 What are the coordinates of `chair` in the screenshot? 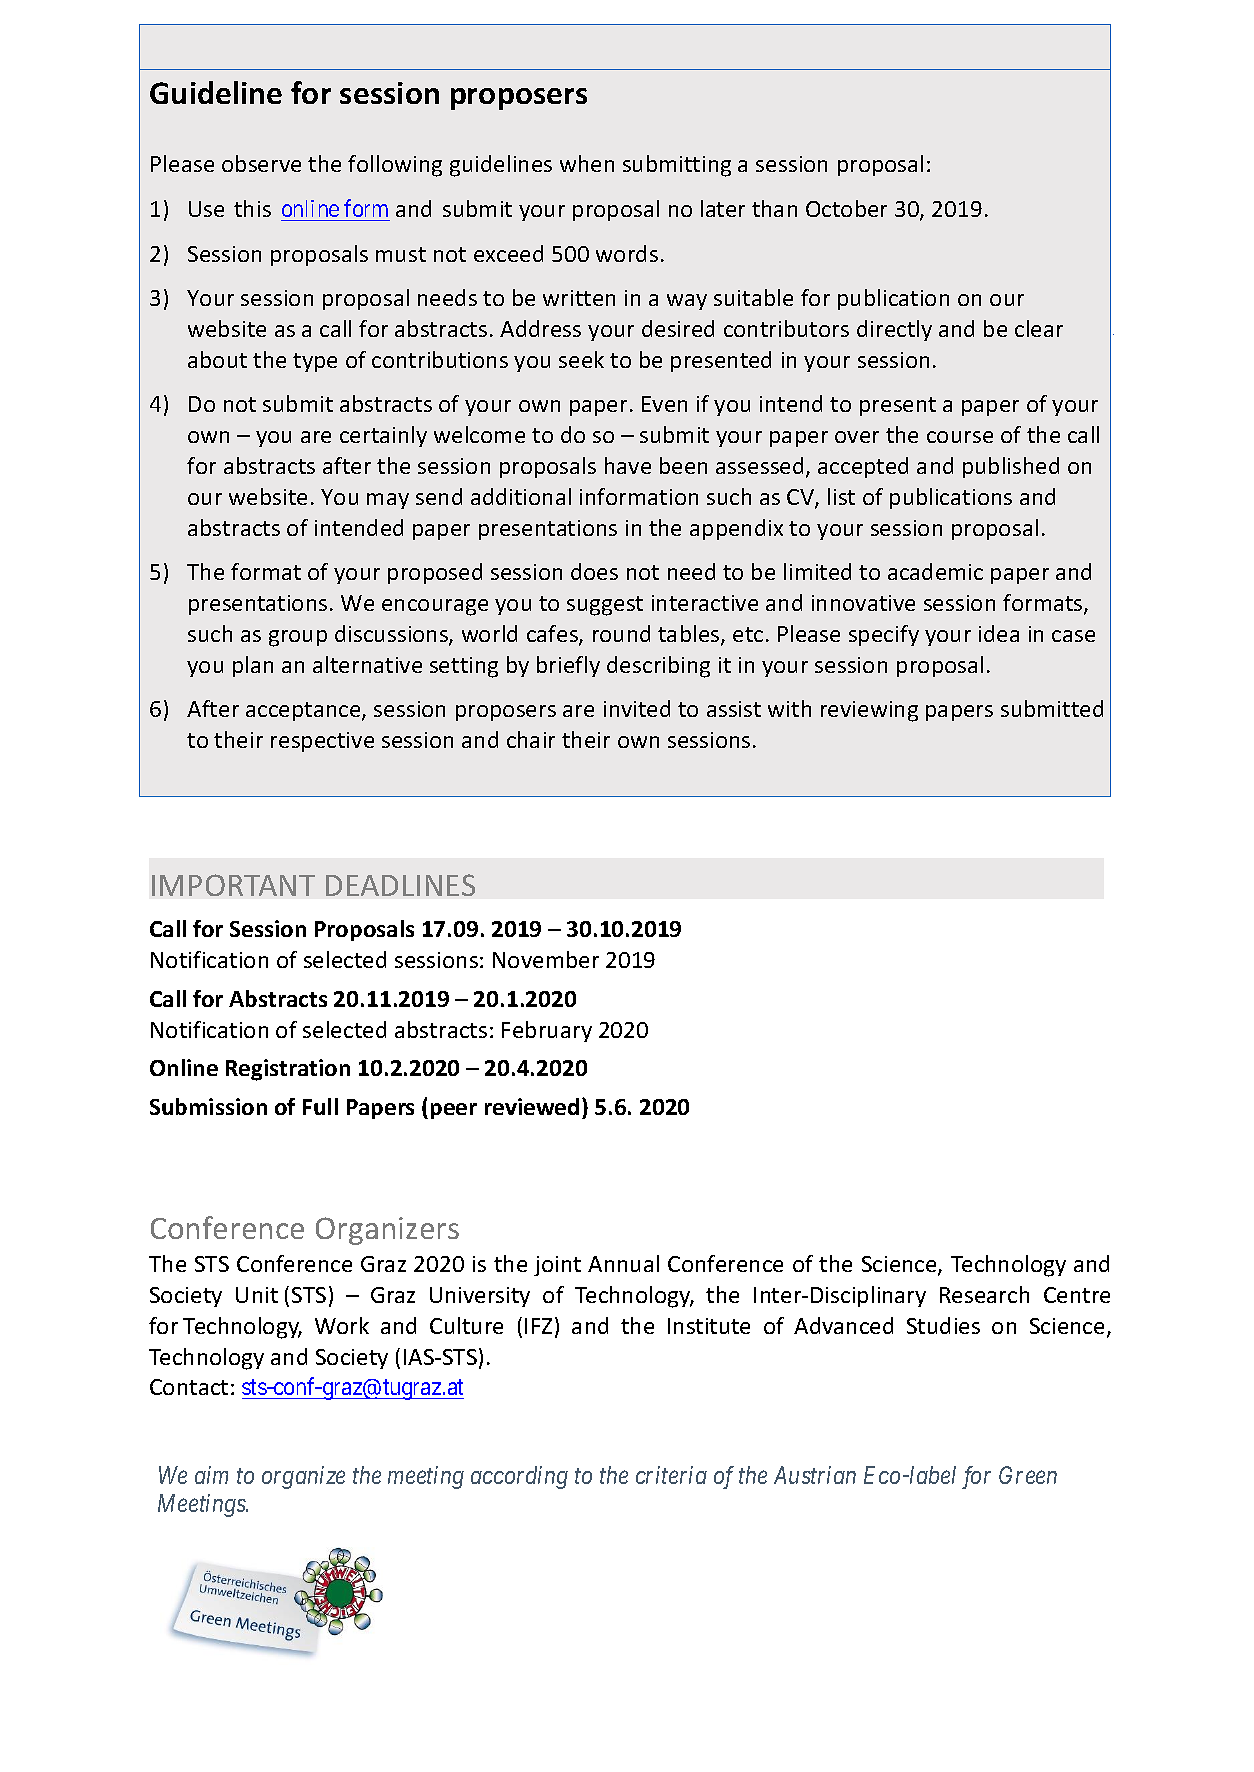 It's located at (531, 739).
